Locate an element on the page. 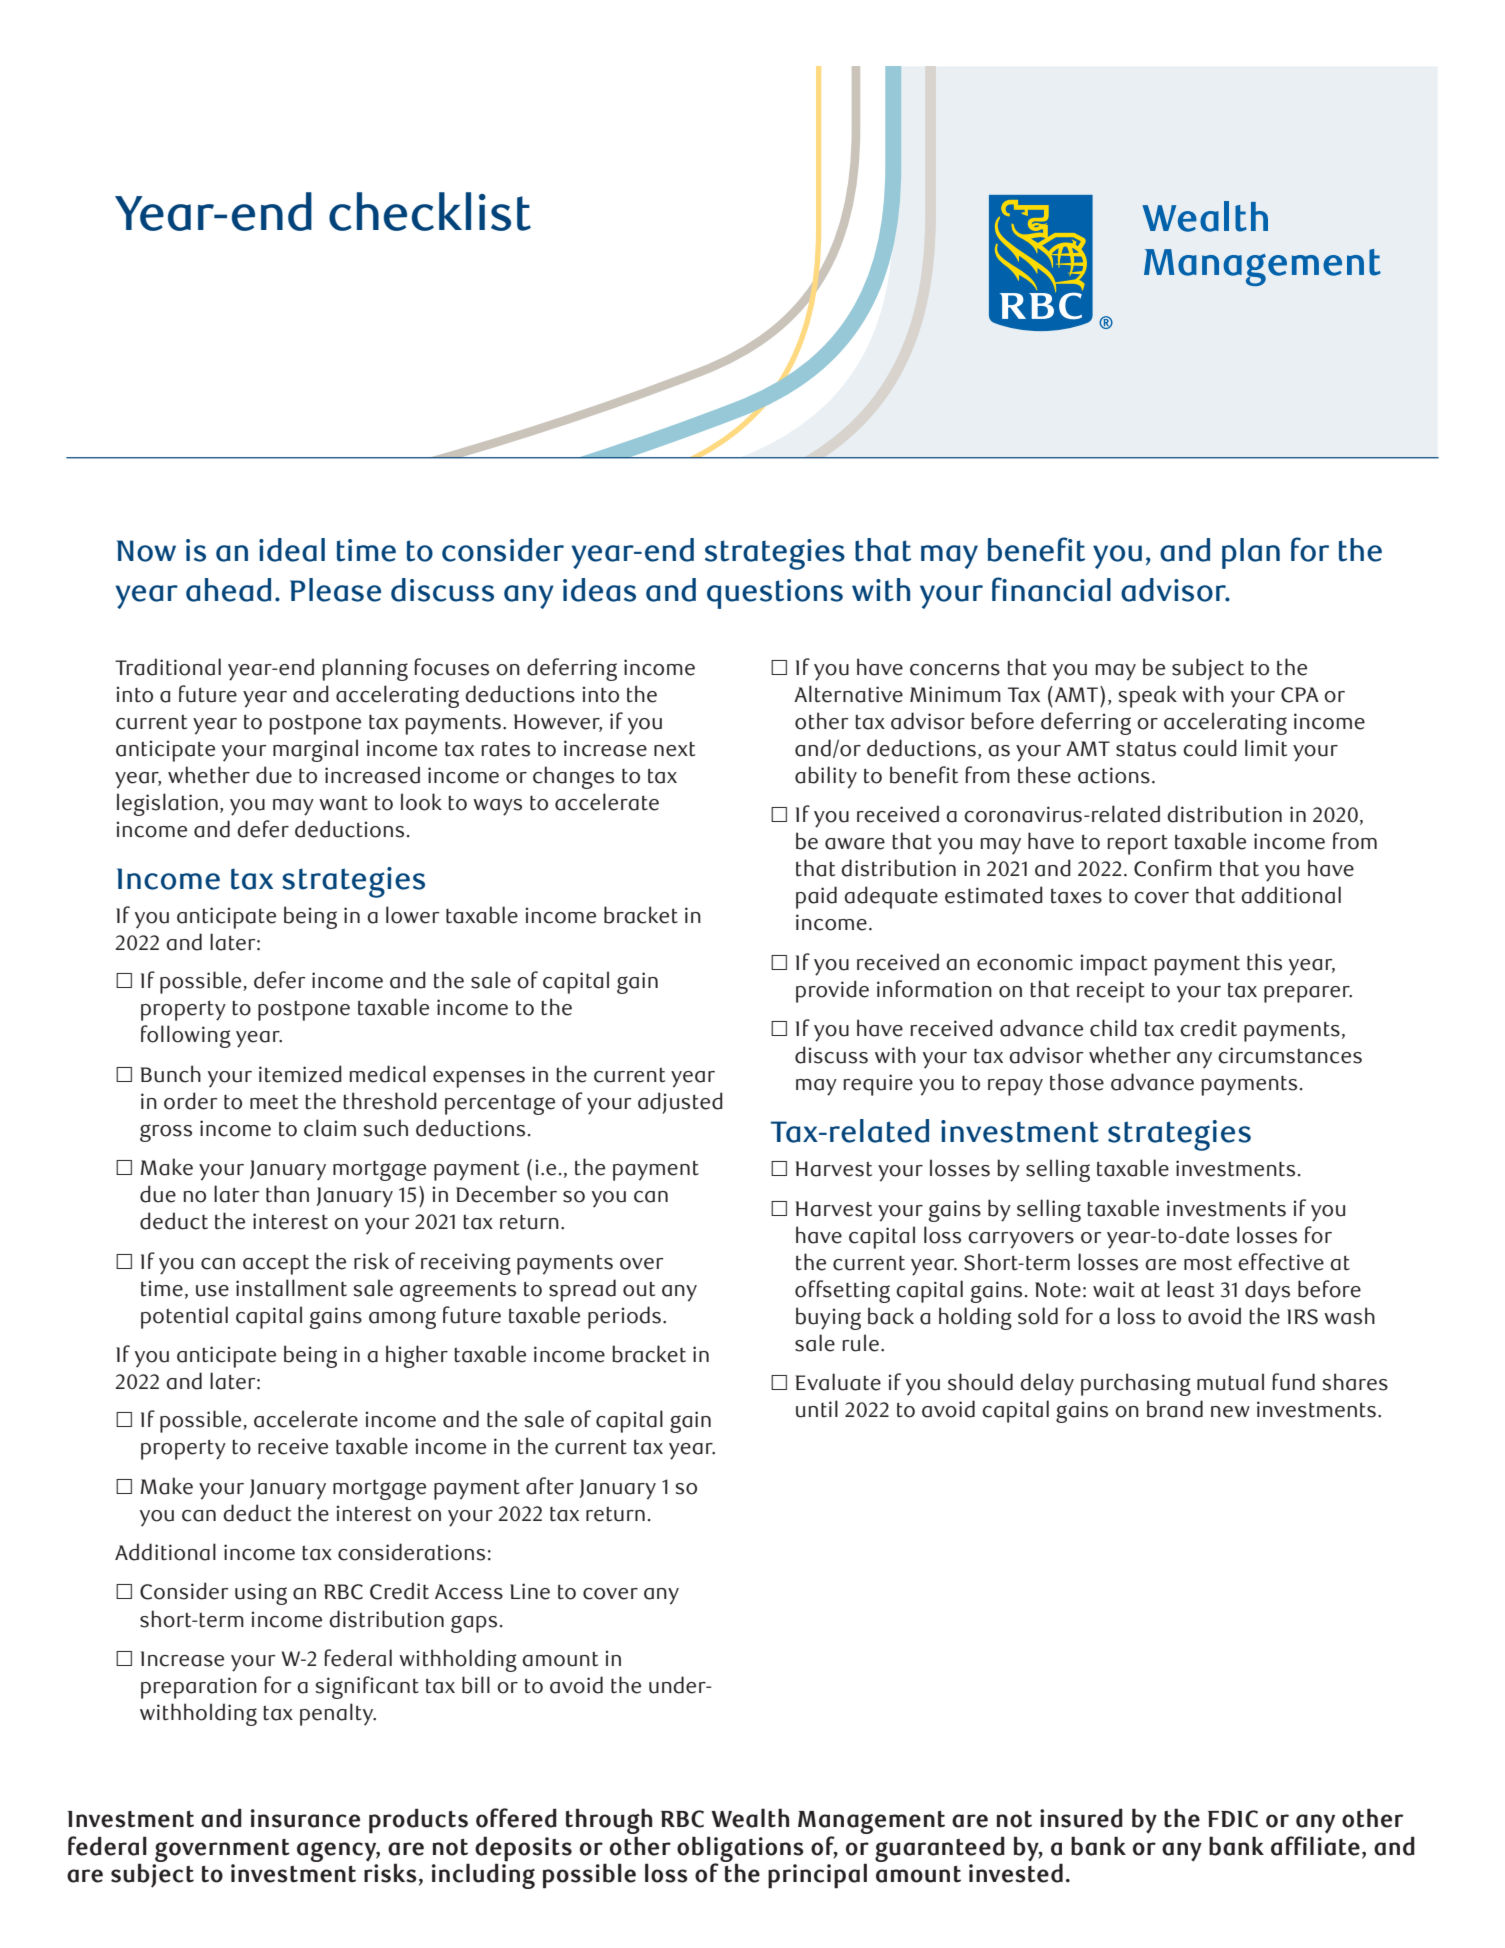 The width and height of the image is (1505, 1948). questions is located at coordinates (775, 594).
